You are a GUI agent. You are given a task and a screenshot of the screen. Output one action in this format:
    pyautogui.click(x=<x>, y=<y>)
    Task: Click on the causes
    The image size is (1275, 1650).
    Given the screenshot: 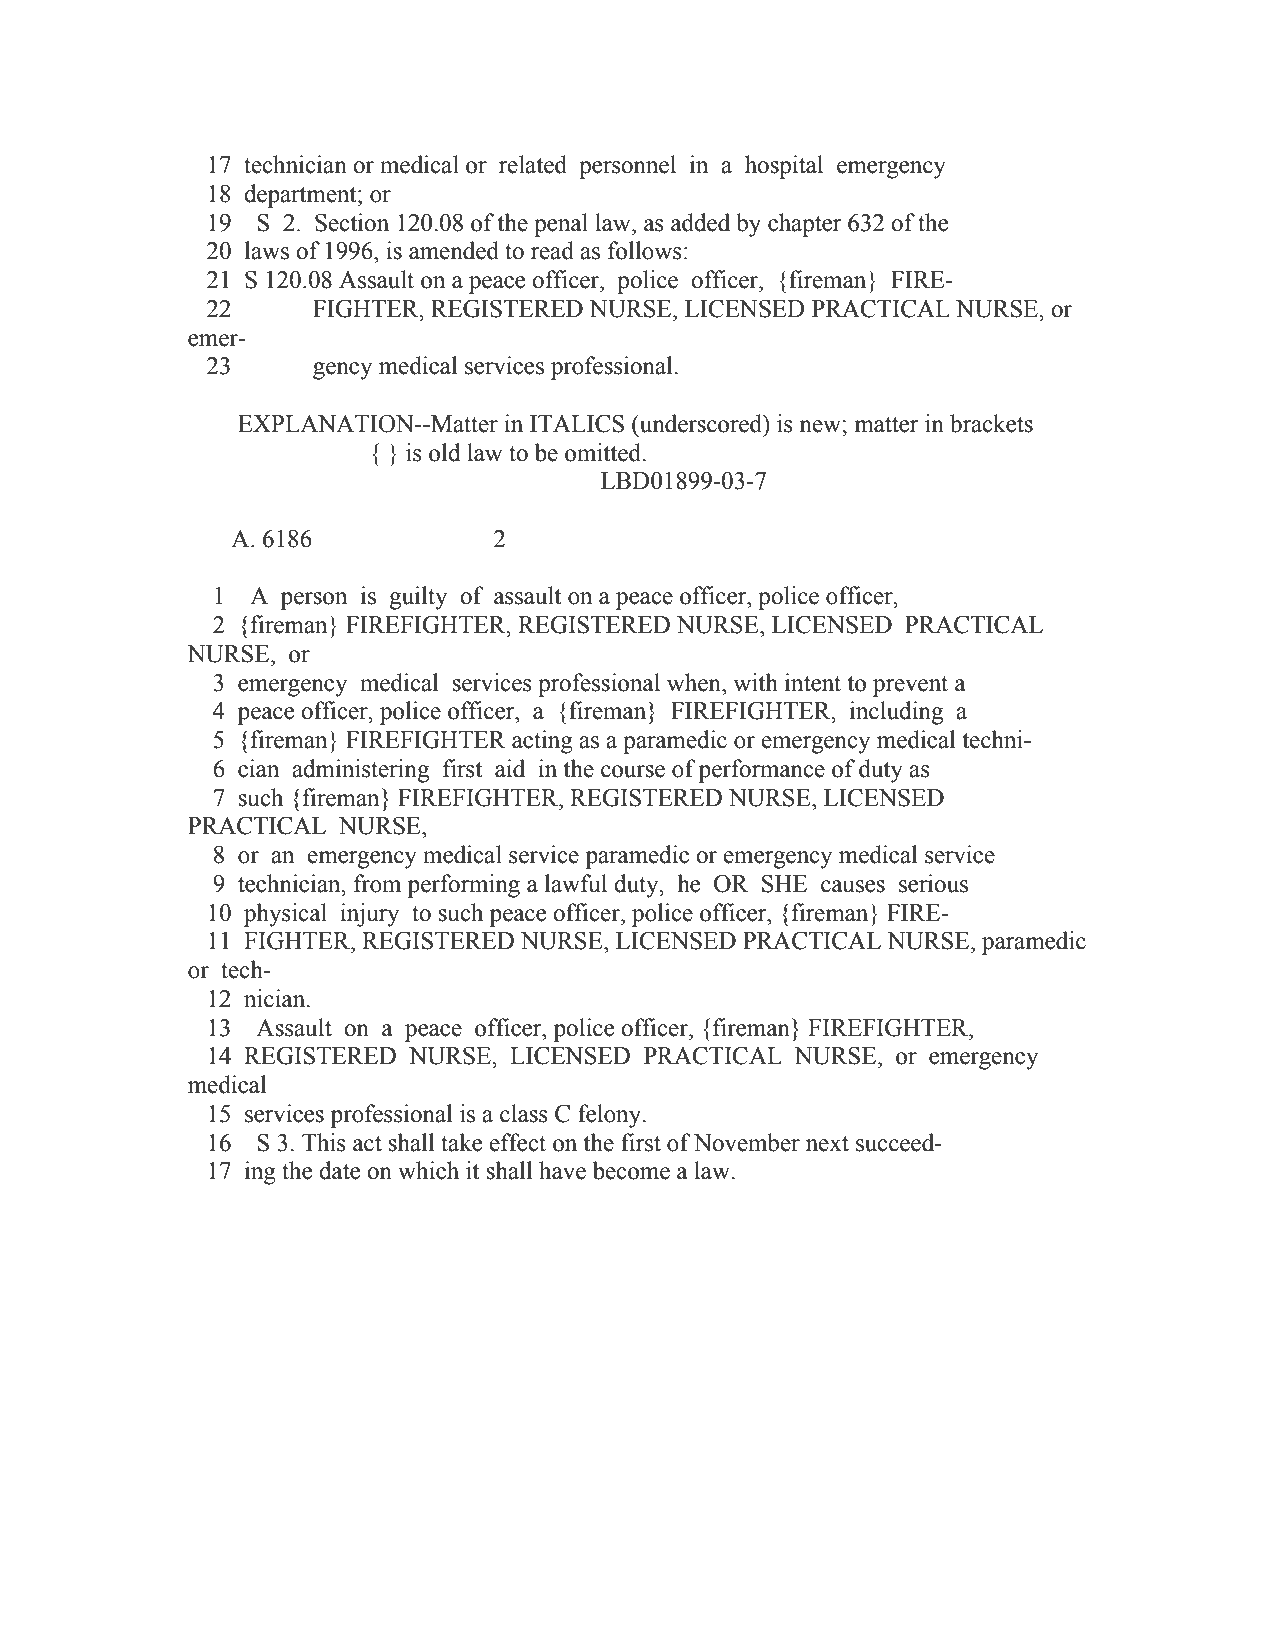 What is the action you would take?
    pyautogui.click(x=853, y=886)
